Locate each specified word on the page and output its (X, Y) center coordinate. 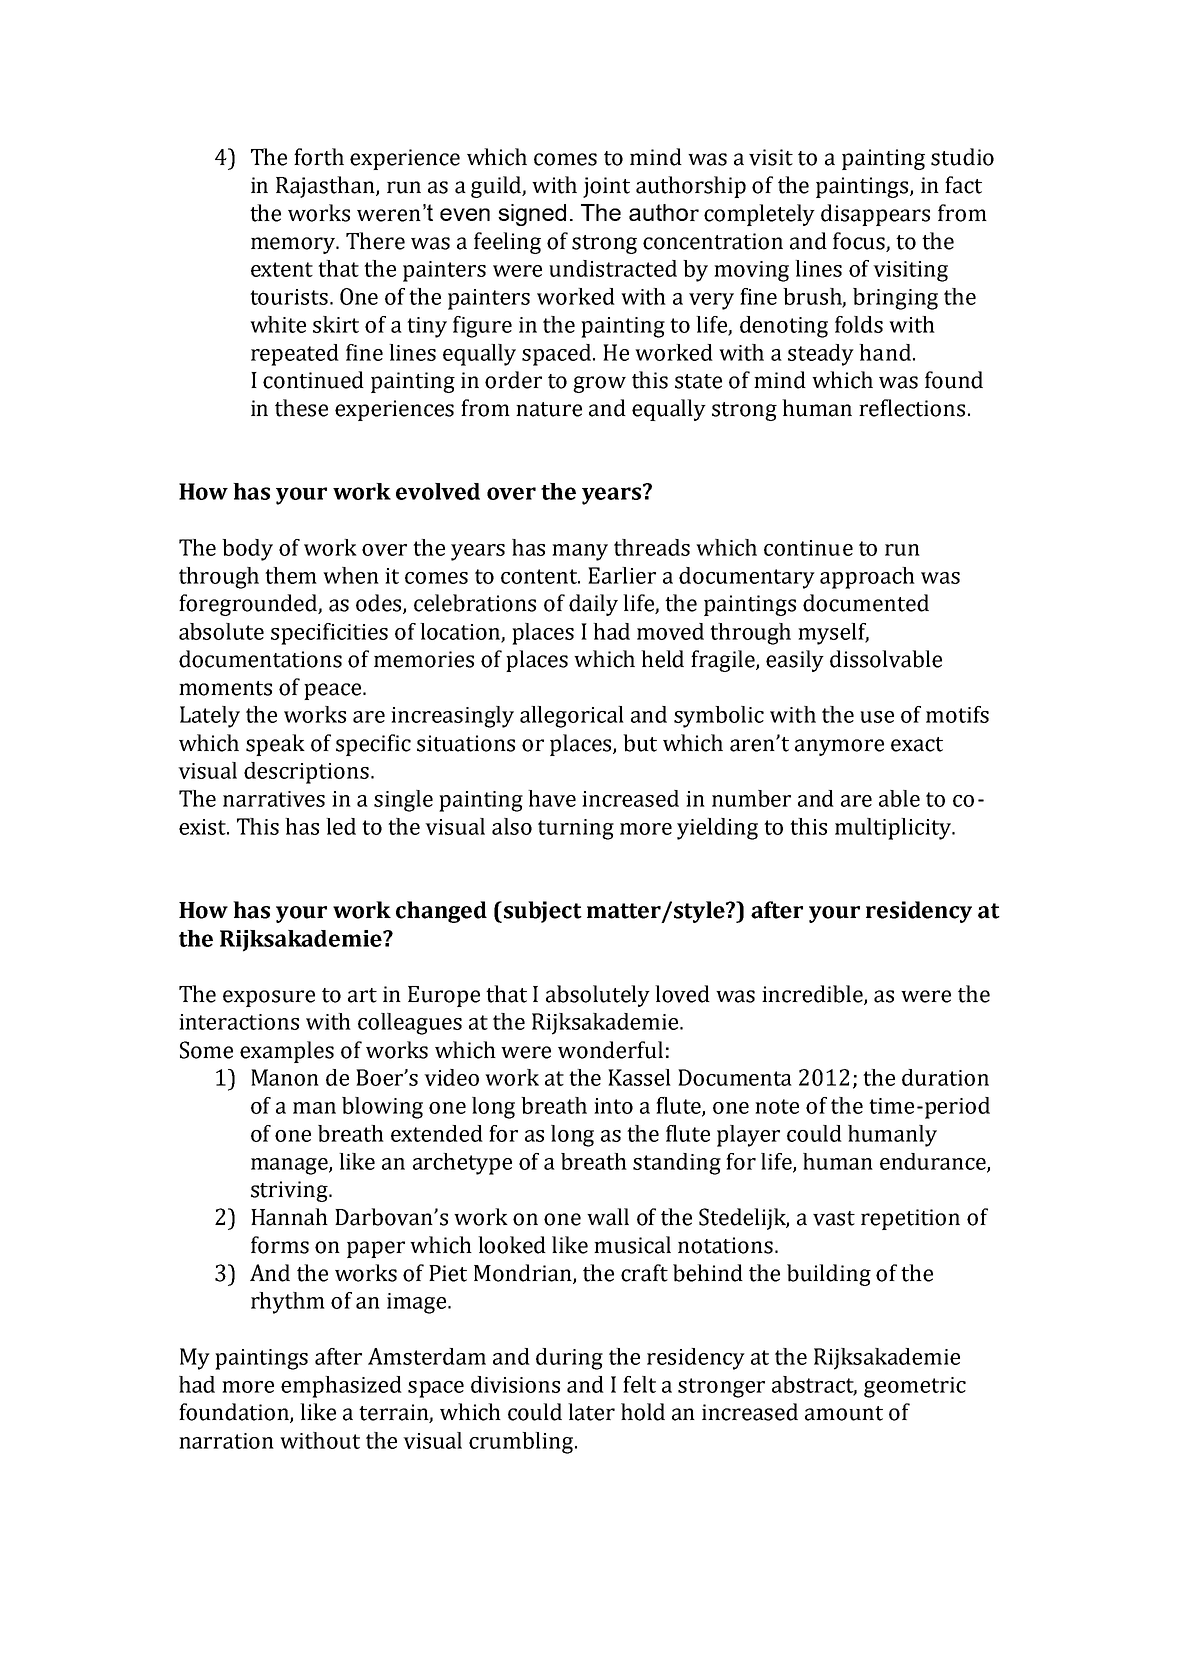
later (591, 1412)
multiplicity (894, 829)
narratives (274, 799)
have (552, 798)
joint (606, 187)
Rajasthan (326, 187)
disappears (875, 215)
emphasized (341, 1387)
